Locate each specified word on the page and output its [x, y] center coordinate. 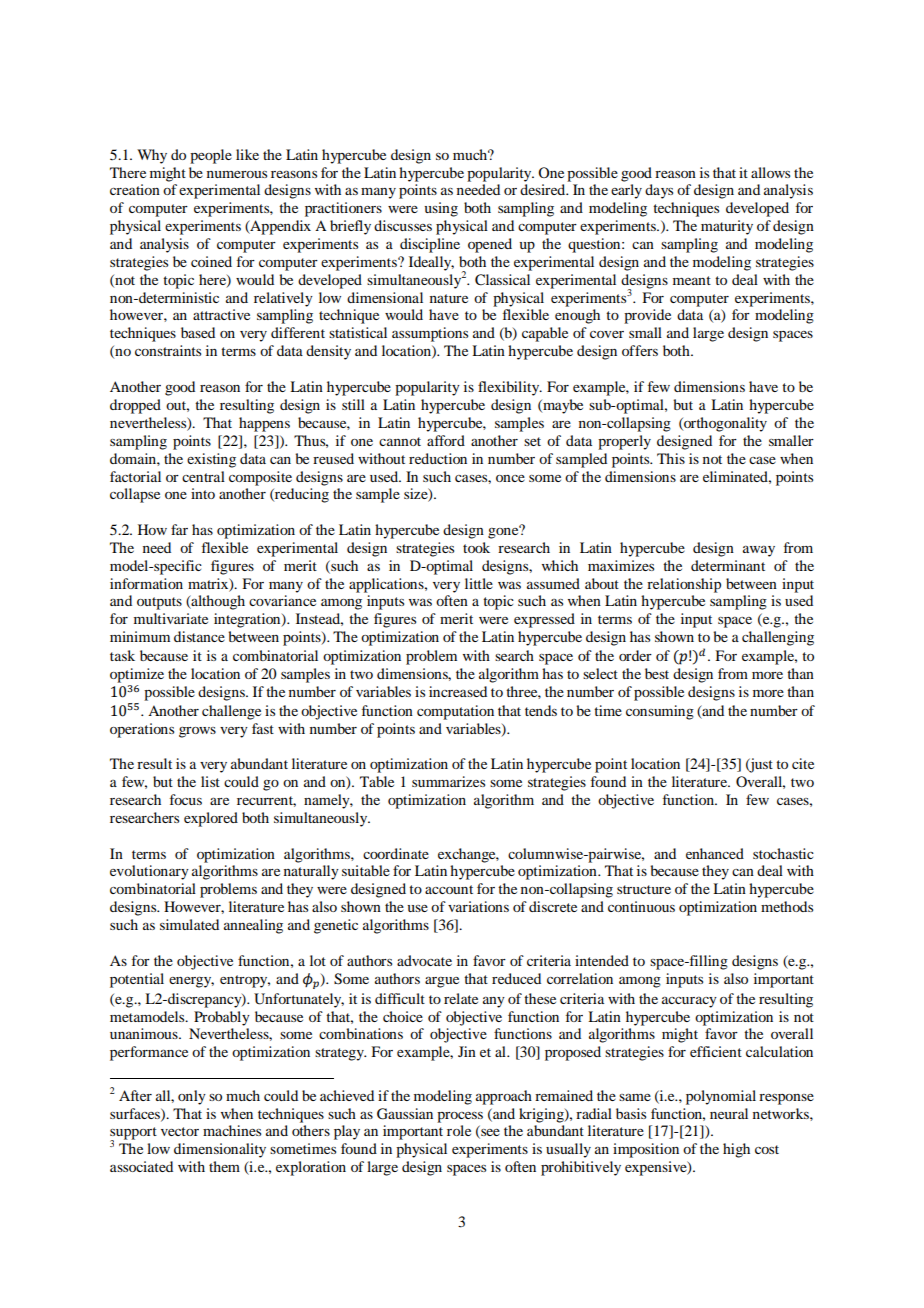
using [441, 209]
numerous [237, 174]
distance [199, 636]
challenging [778, 638]
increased [458, 691]
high [736, 1150]
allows [770, 172]
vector [180, 1131]
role [459, 1130]
